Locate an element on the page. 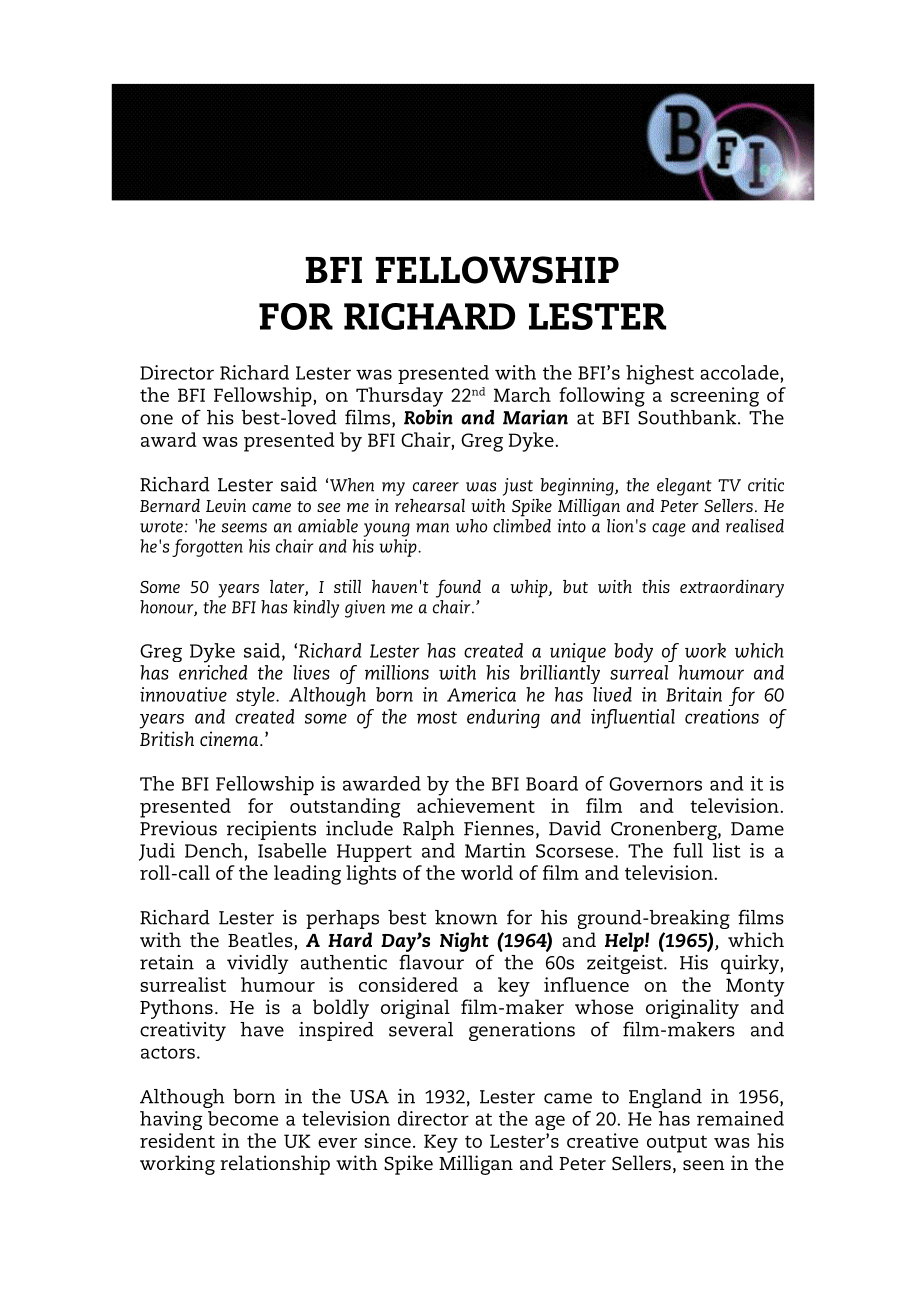  since is located at coordinates (387, 1140).
